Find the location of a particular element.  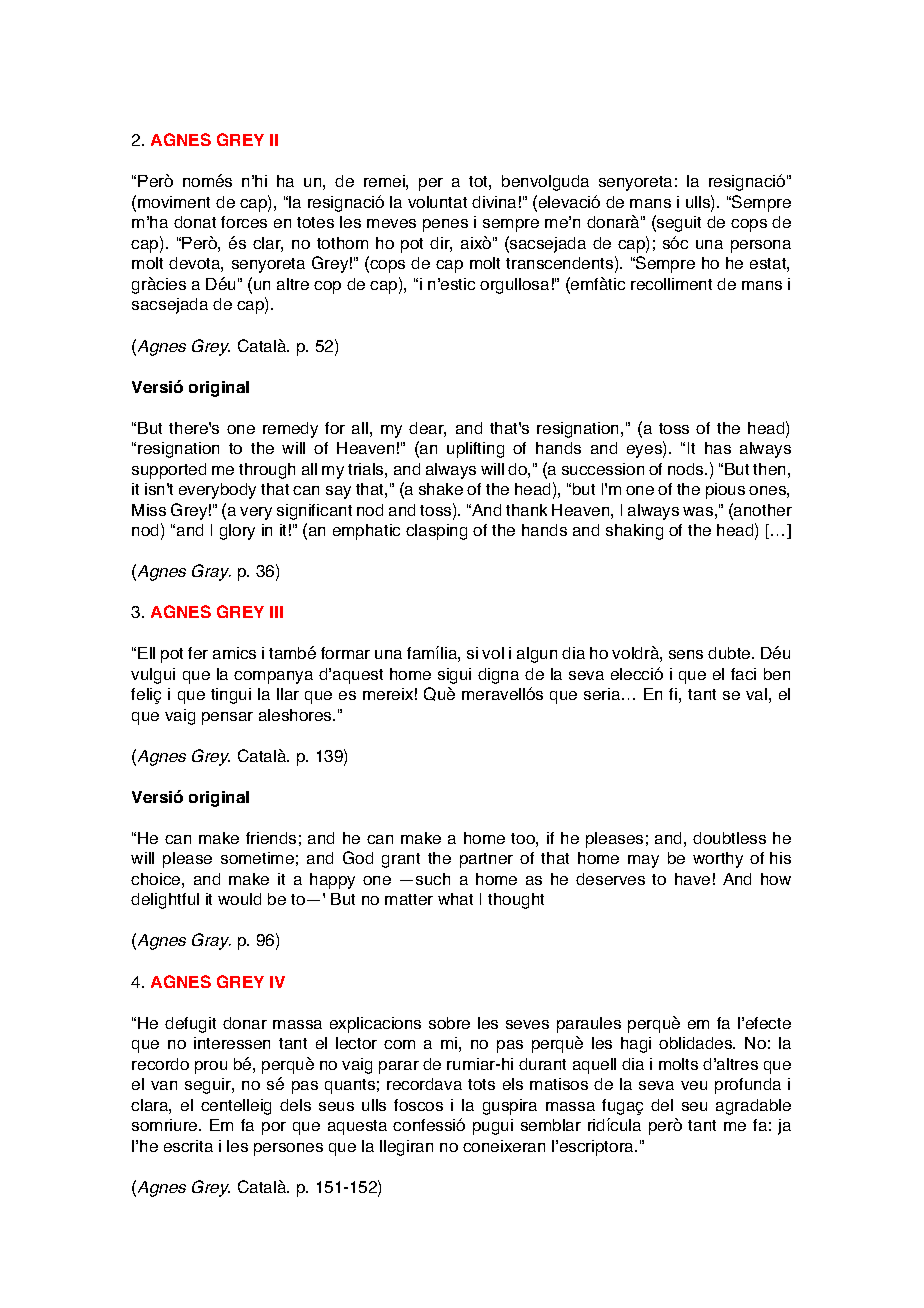

have is located at coordinates (692, 879).
